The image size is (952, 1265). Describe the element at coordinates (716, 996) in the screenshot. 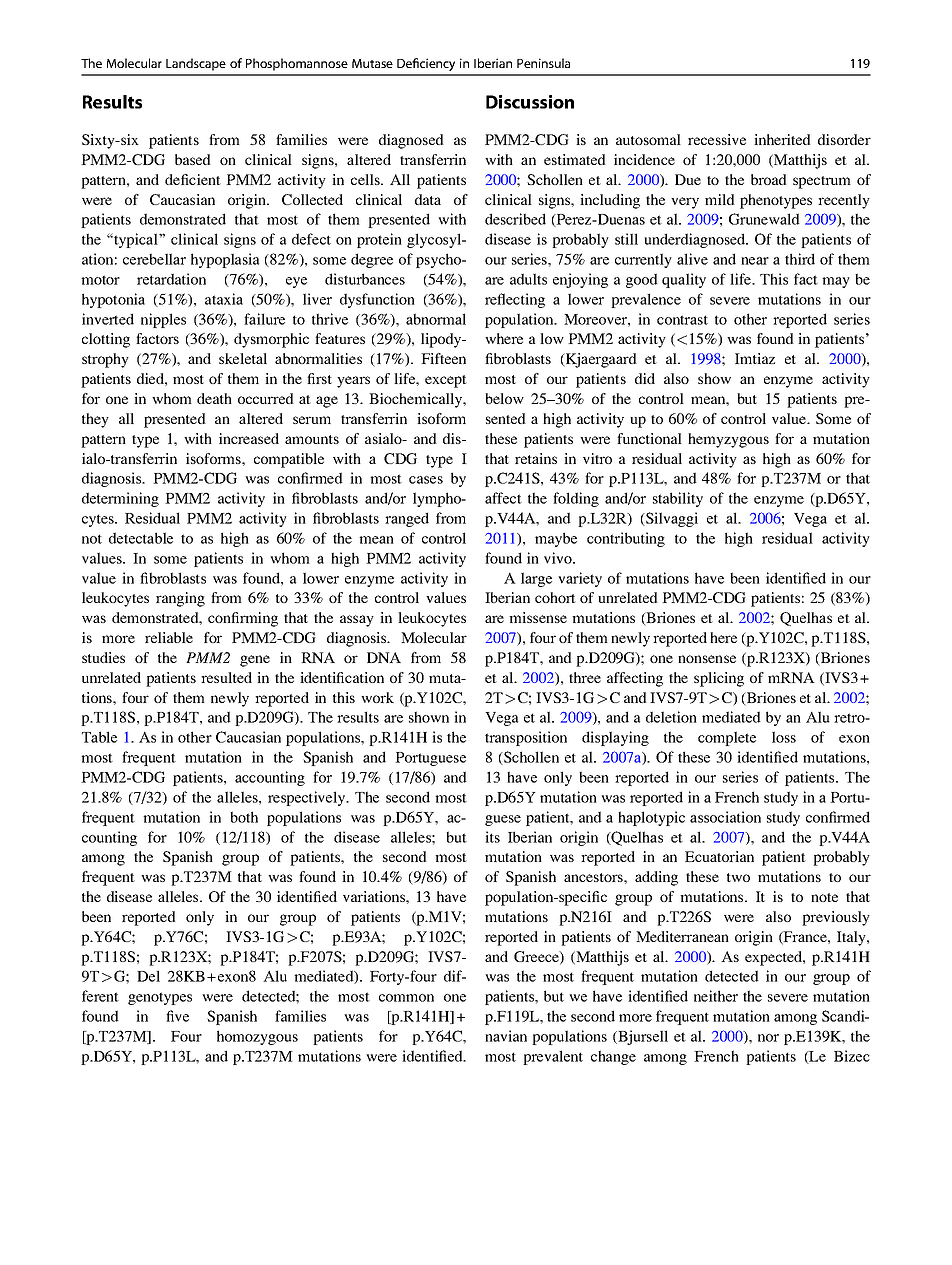

I see `neither` at that location.
